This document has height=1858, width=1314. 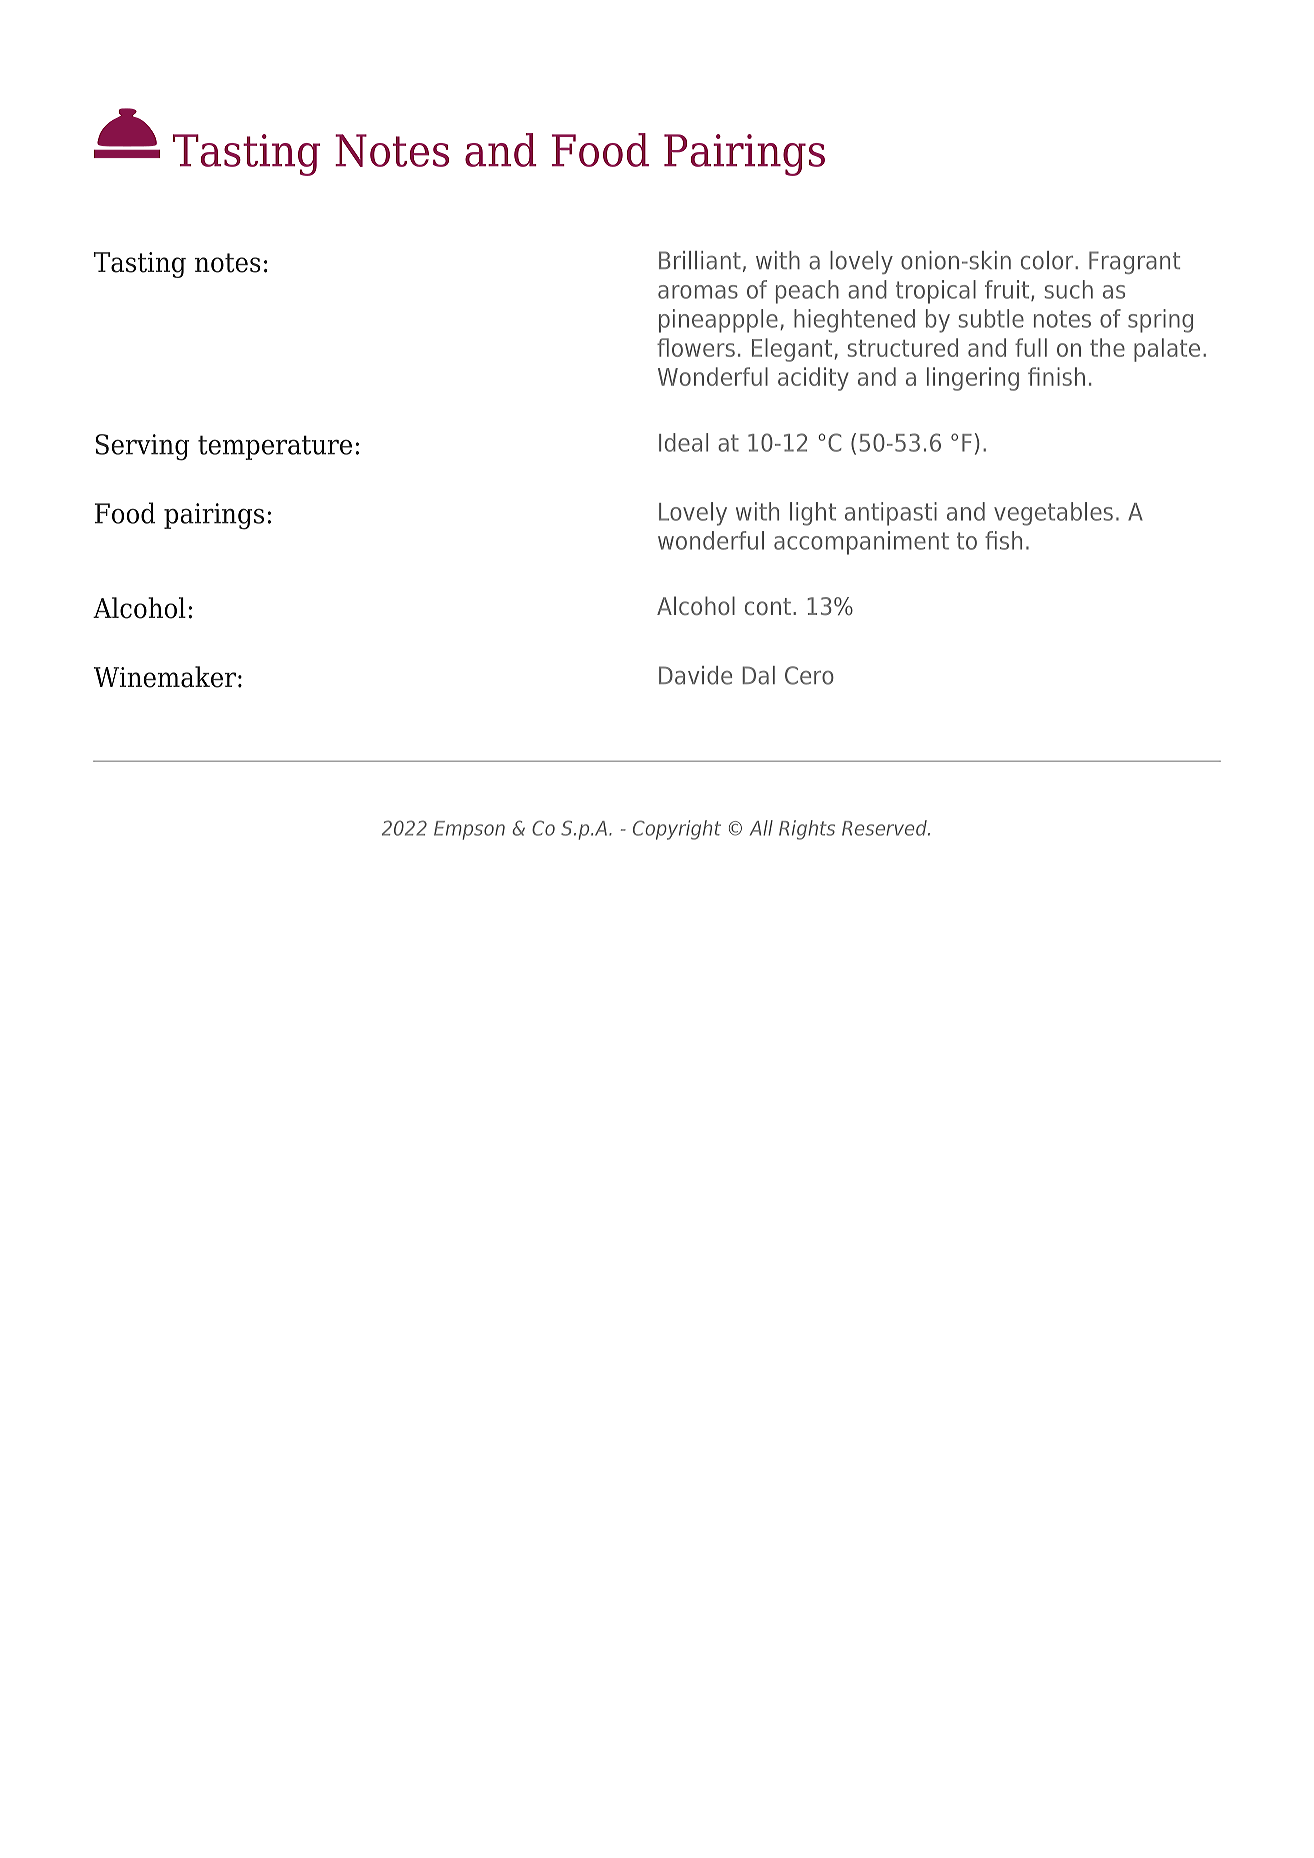 I want to click on aromas, so click(x=698, y=292).
